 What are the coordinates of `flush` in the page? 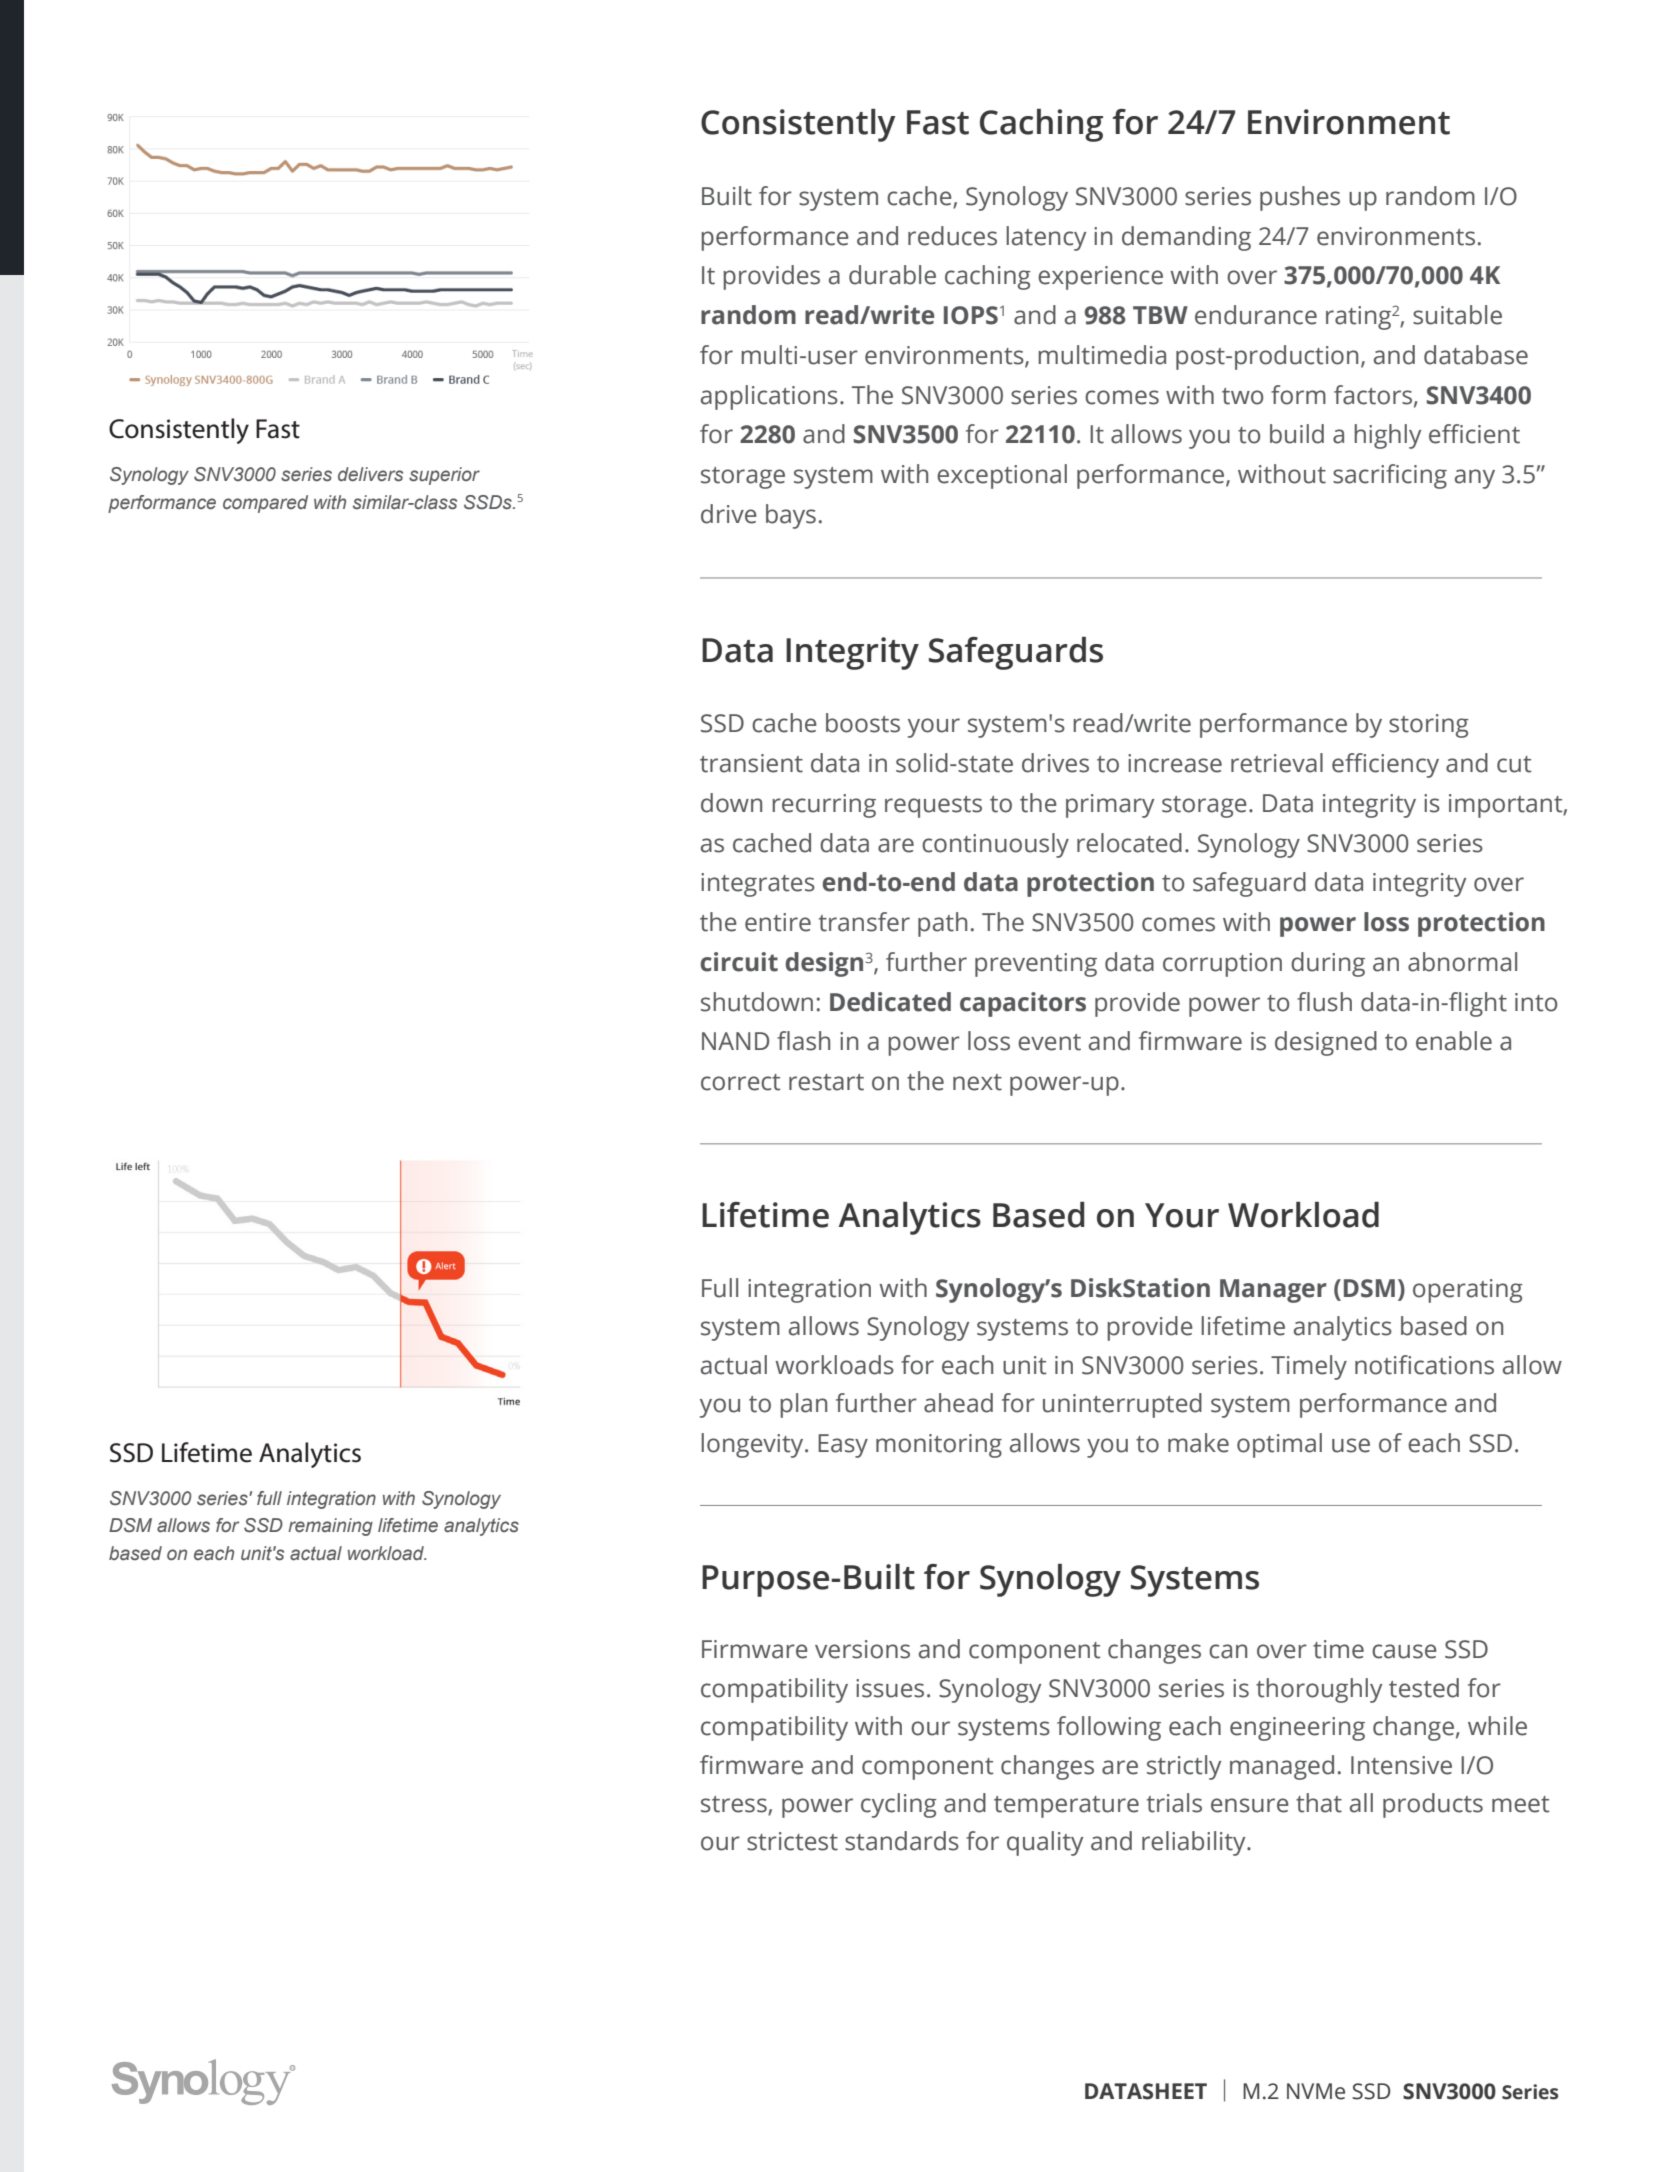 It's located at (1324, 1002).
